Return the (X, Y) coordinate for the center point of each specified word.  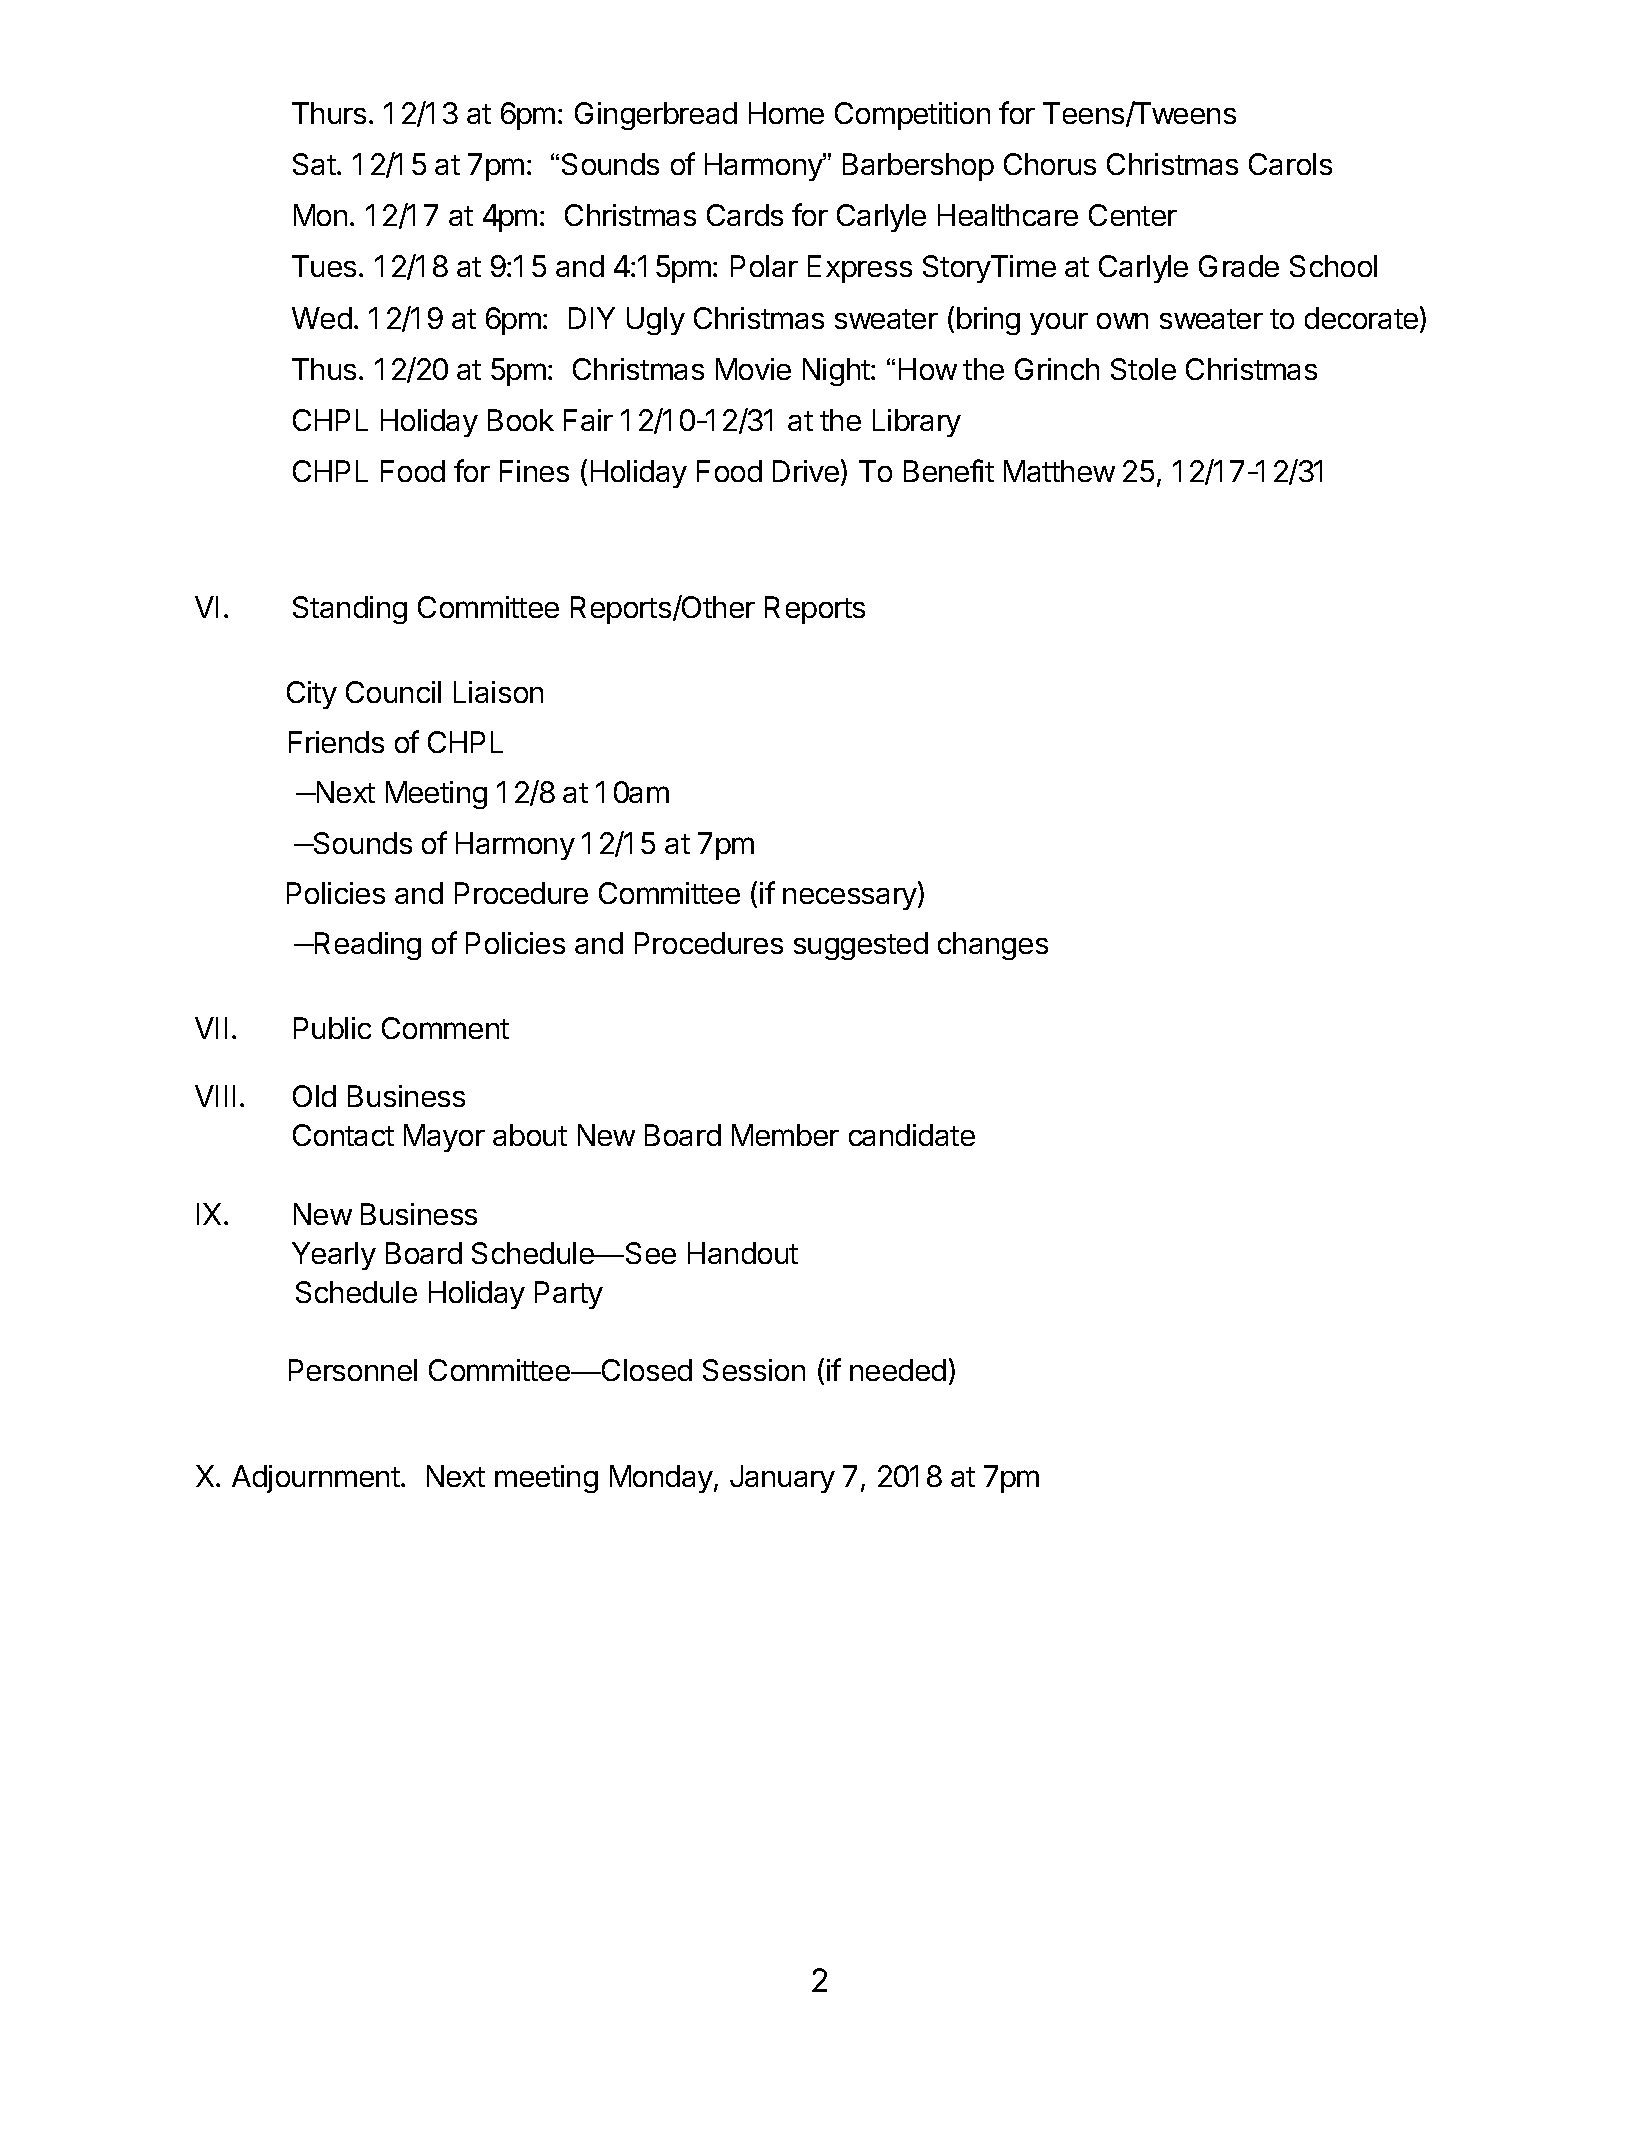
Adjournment (317, 1479)
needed (898, 1370)
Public (332, 1028)
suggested (861, 946)
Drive (806, 471)
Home (786, 113)
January (782, 1479)
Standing (350, 610)
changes (993, 946)
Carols (1290, 164)
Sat (315, 164)
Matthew (1059, 471)
